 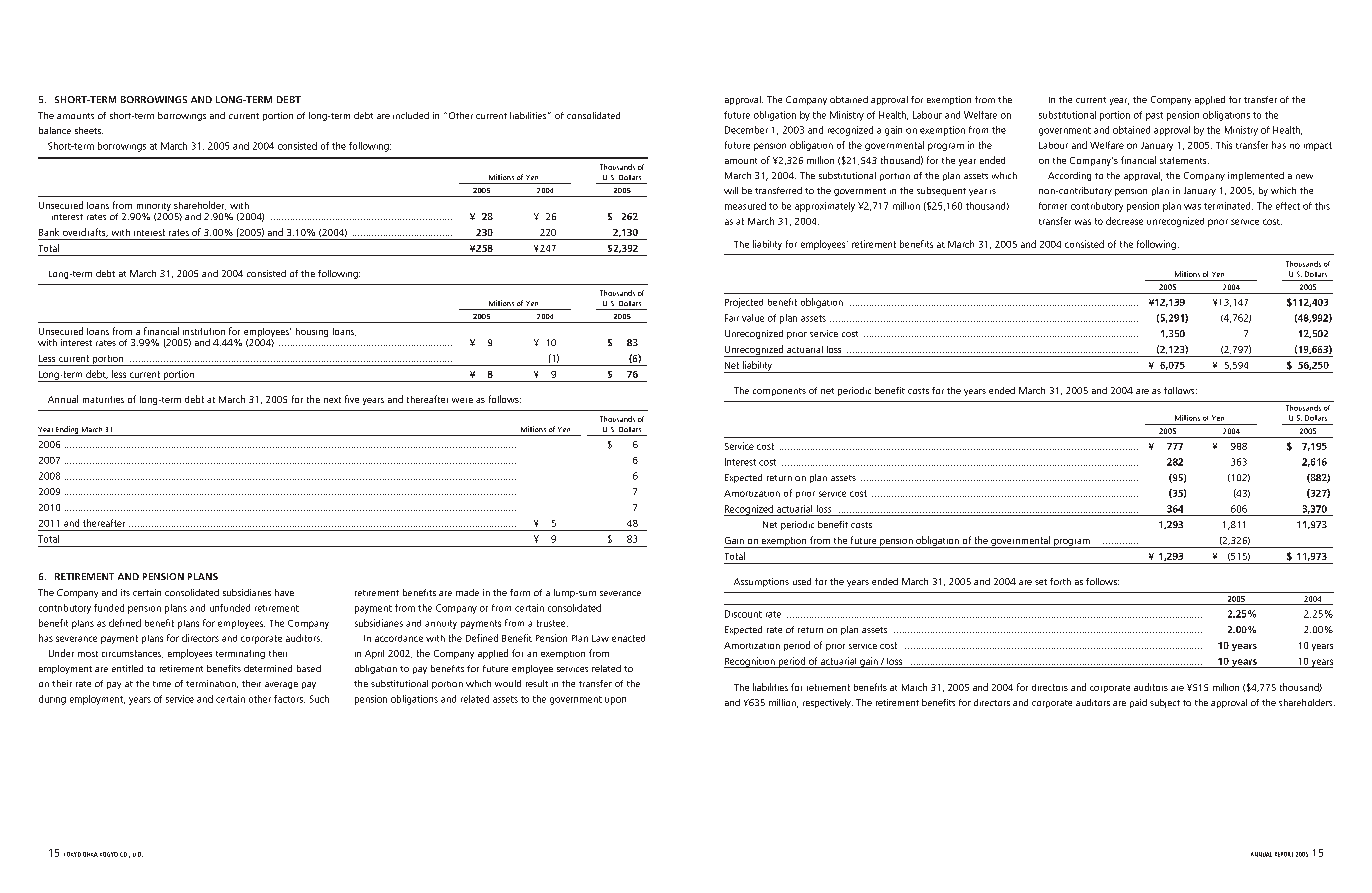 I want to click on Fair, so click(x=732, y=318).
